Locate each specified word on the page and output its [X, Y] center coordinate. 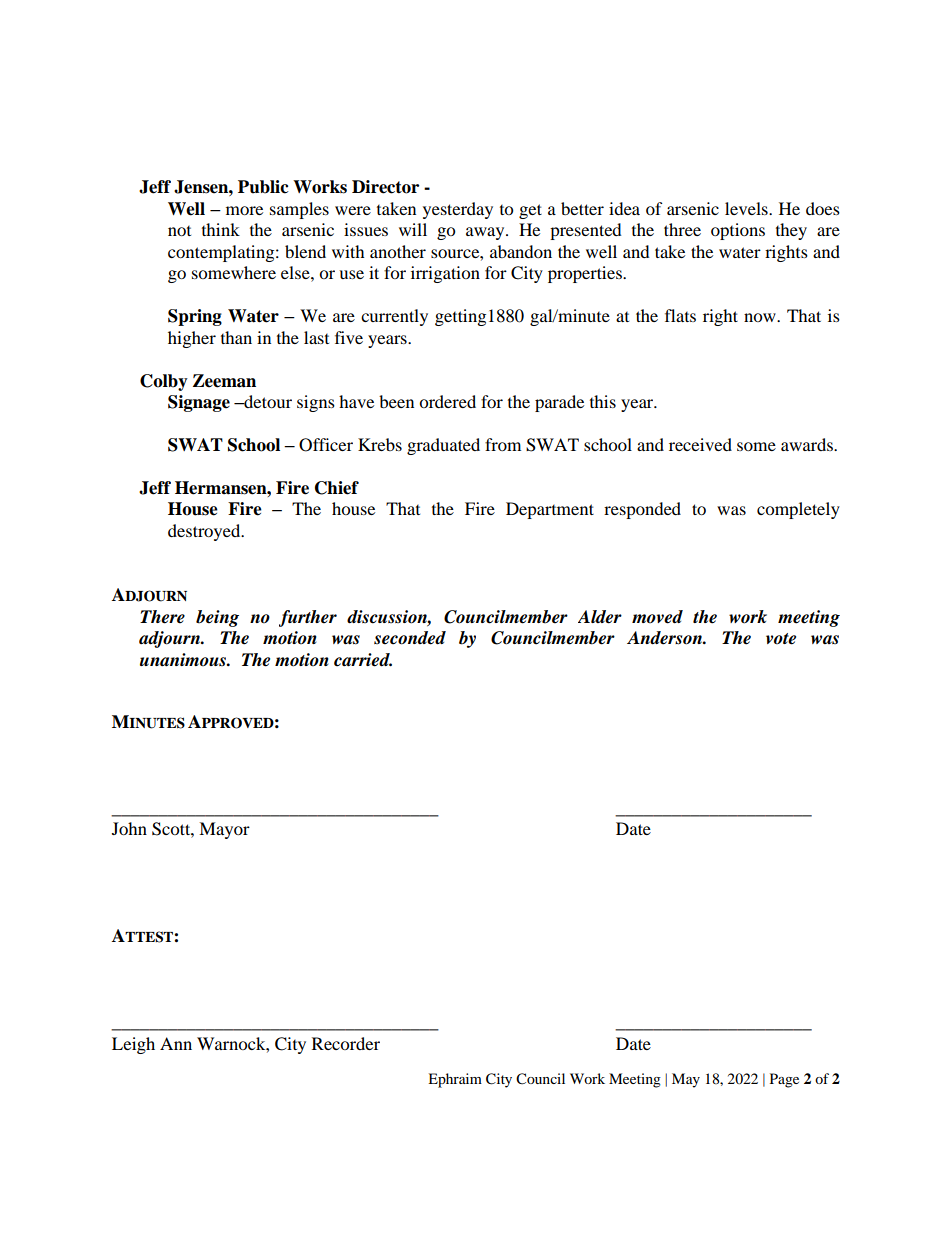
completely [798, 510]
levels [747, 208]
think [221, 229]
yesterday [458, 210]
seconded [410, 638]
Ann [176, 1043]
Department [550, 510]
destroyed [205, 532]
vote [781, 639]
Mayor [224, 830]
